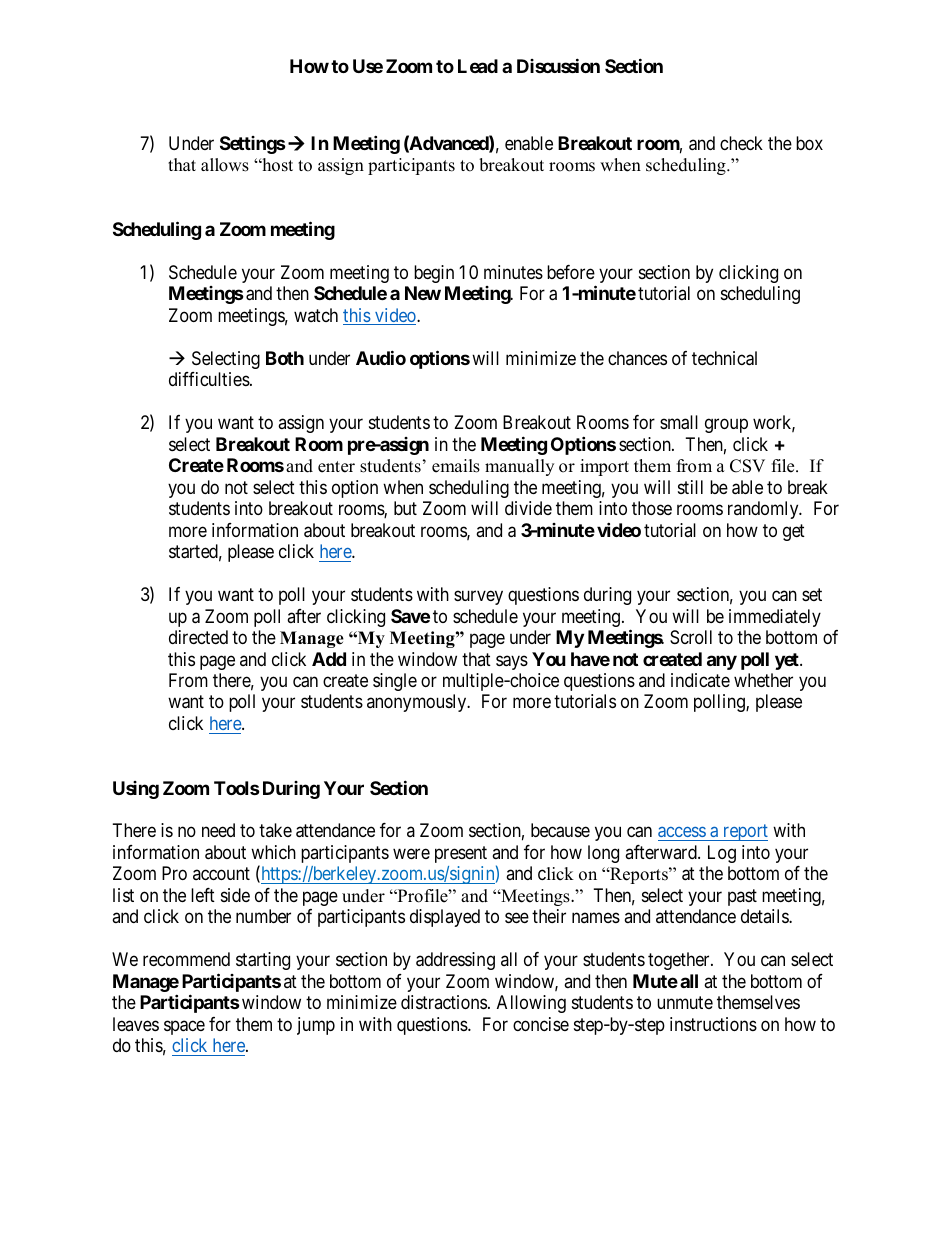 The image size is (952, 1233). What do you see at coordinates (478, 66) in the screenshot?
I see `Lead` at bounding box center [478, 66].
